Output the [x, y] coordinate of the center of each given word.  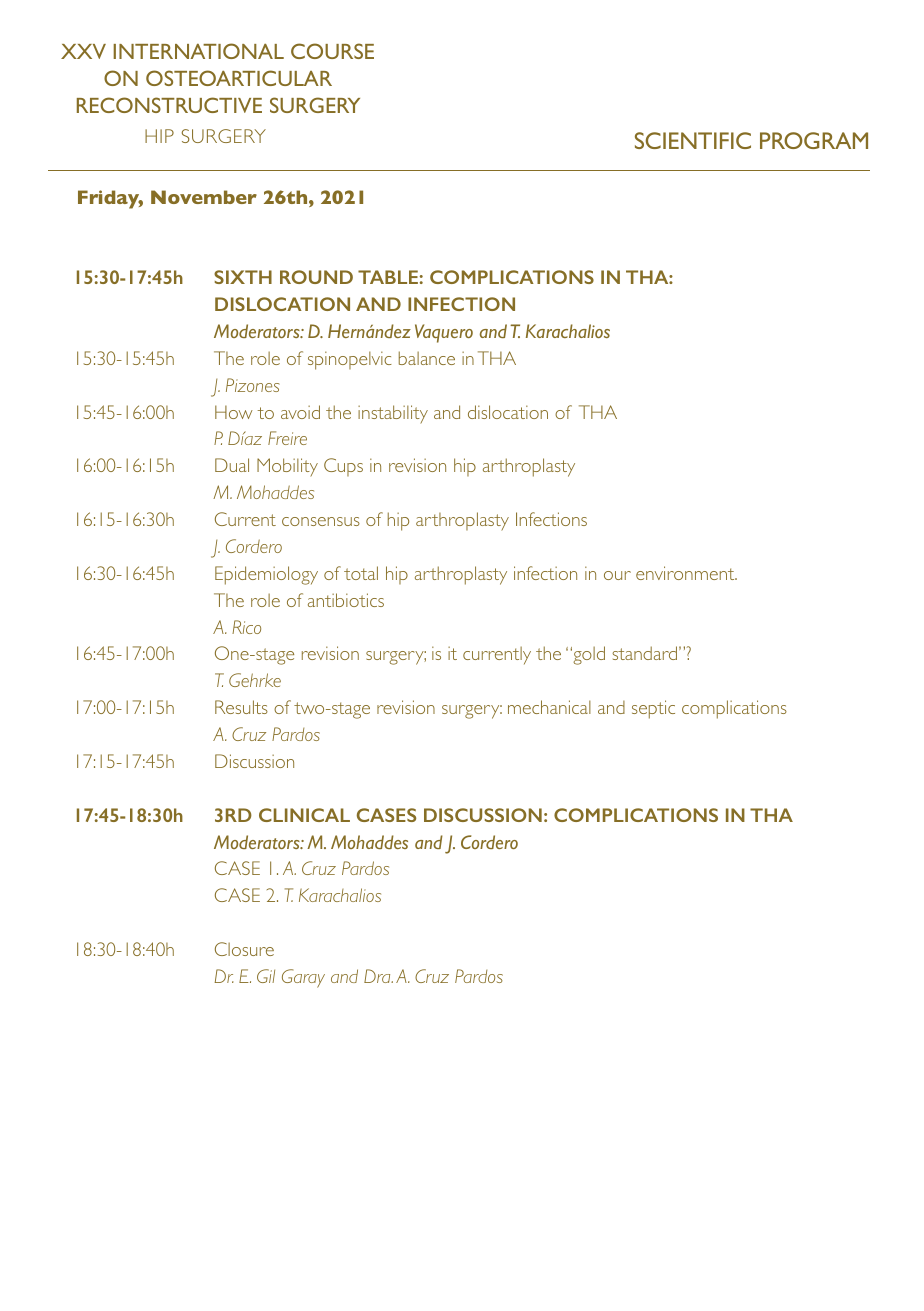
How [234, 412]
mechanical [549, 707]
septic [653, 709]
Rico [246, 627]
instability [393, 414]
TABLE [388, 277]
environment [686, 573]
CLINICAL [304, 815]
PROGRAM [814, 140]
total [361, 573]
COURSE [332, 51]
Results [241, 707]
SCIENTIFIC [693, 140]
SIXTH [243, 277]
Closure [244, 949]
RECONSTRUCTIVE [169, 105]
